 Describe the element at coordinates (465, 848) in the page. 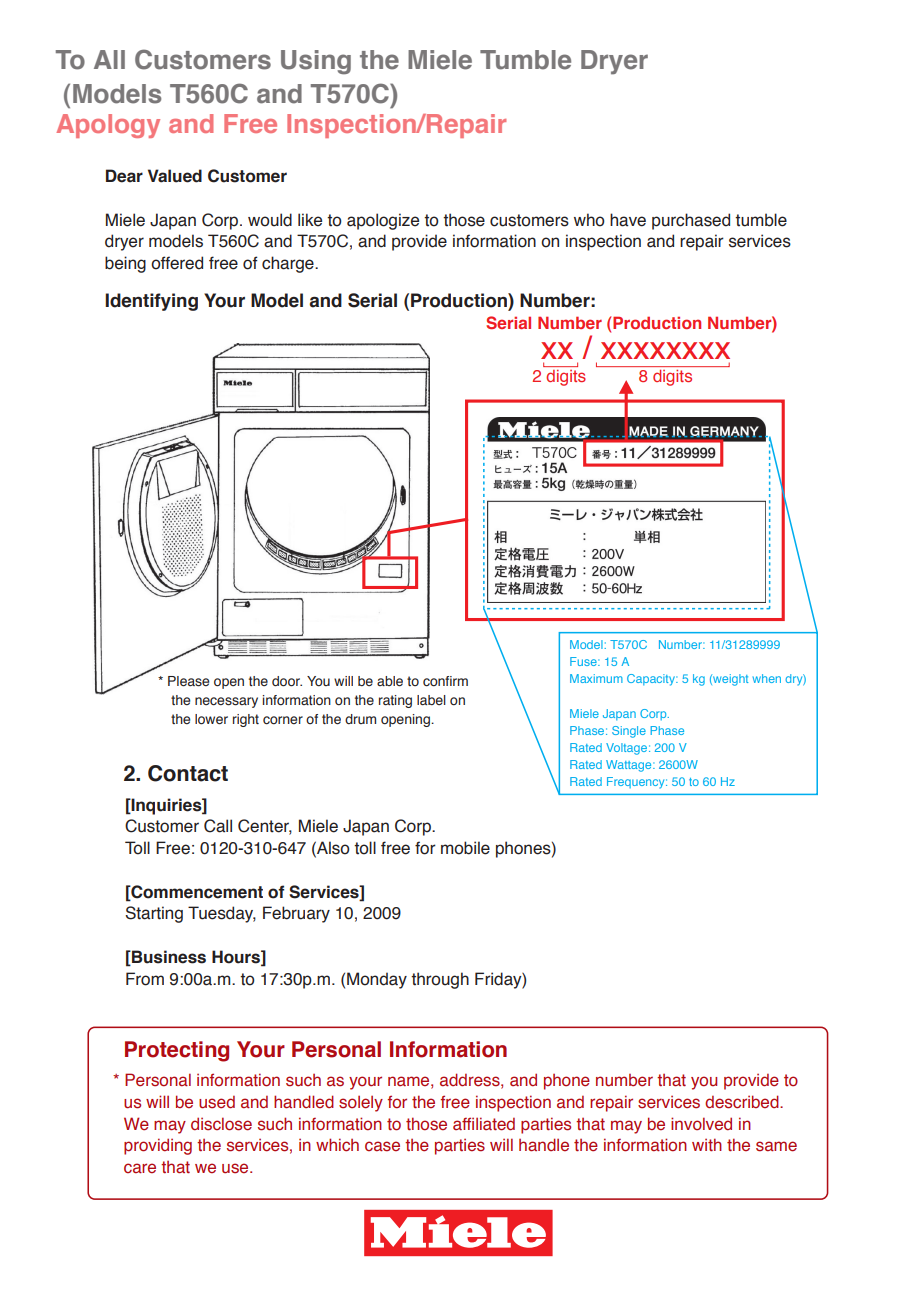

I see `mobile` at that location.
